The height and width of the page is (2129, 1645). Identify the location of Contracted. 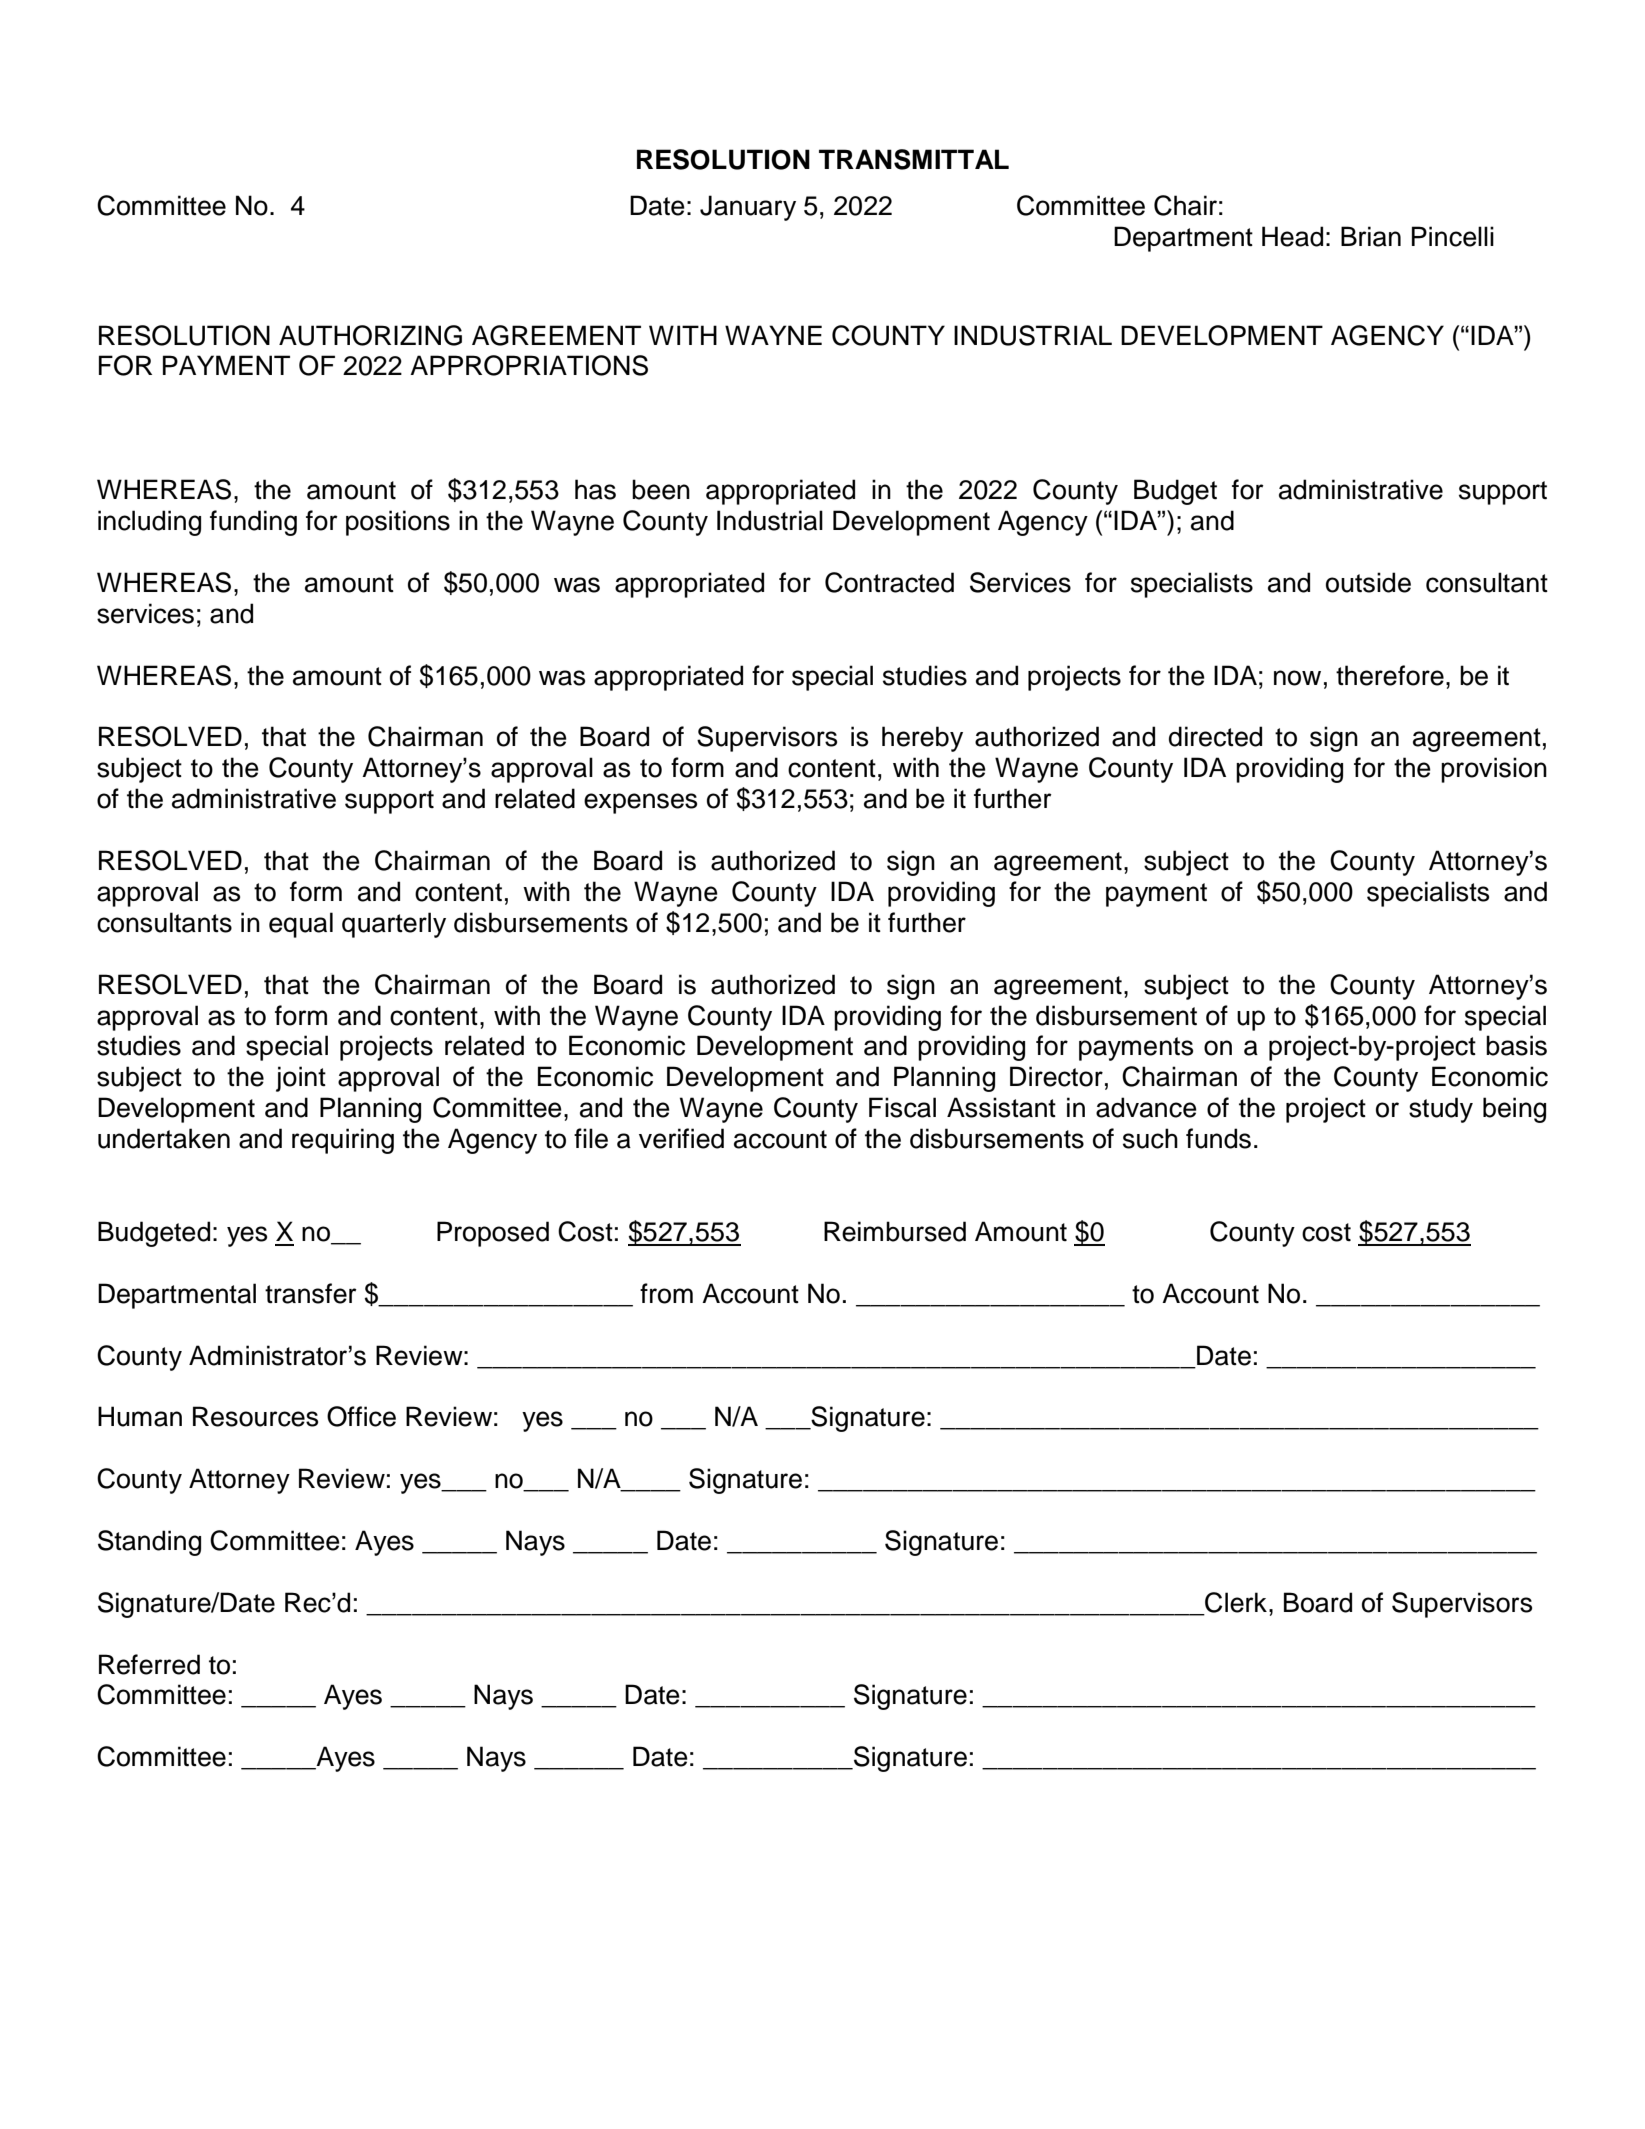
(889, 582).
